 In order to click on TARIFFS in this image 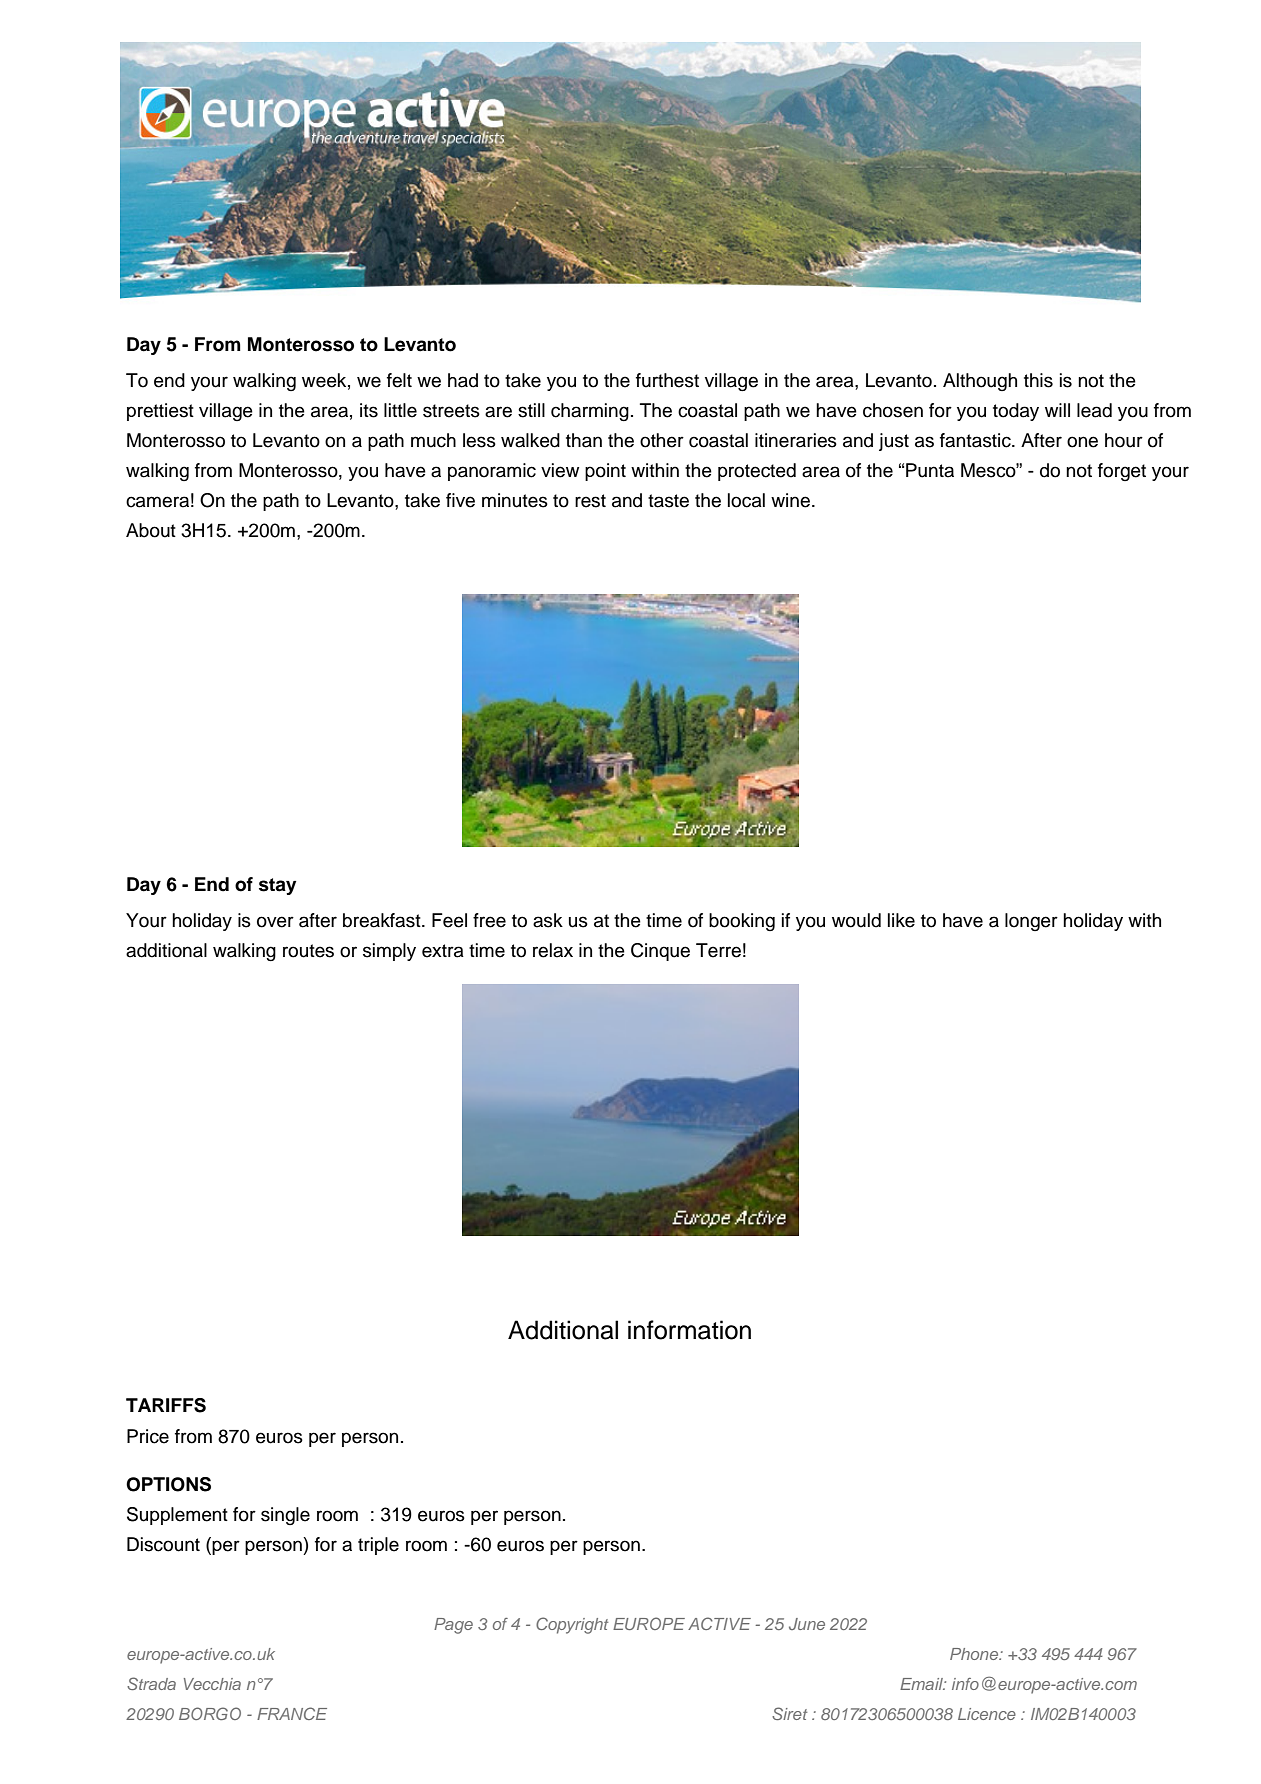, I will do `click(166, 1405)`.
